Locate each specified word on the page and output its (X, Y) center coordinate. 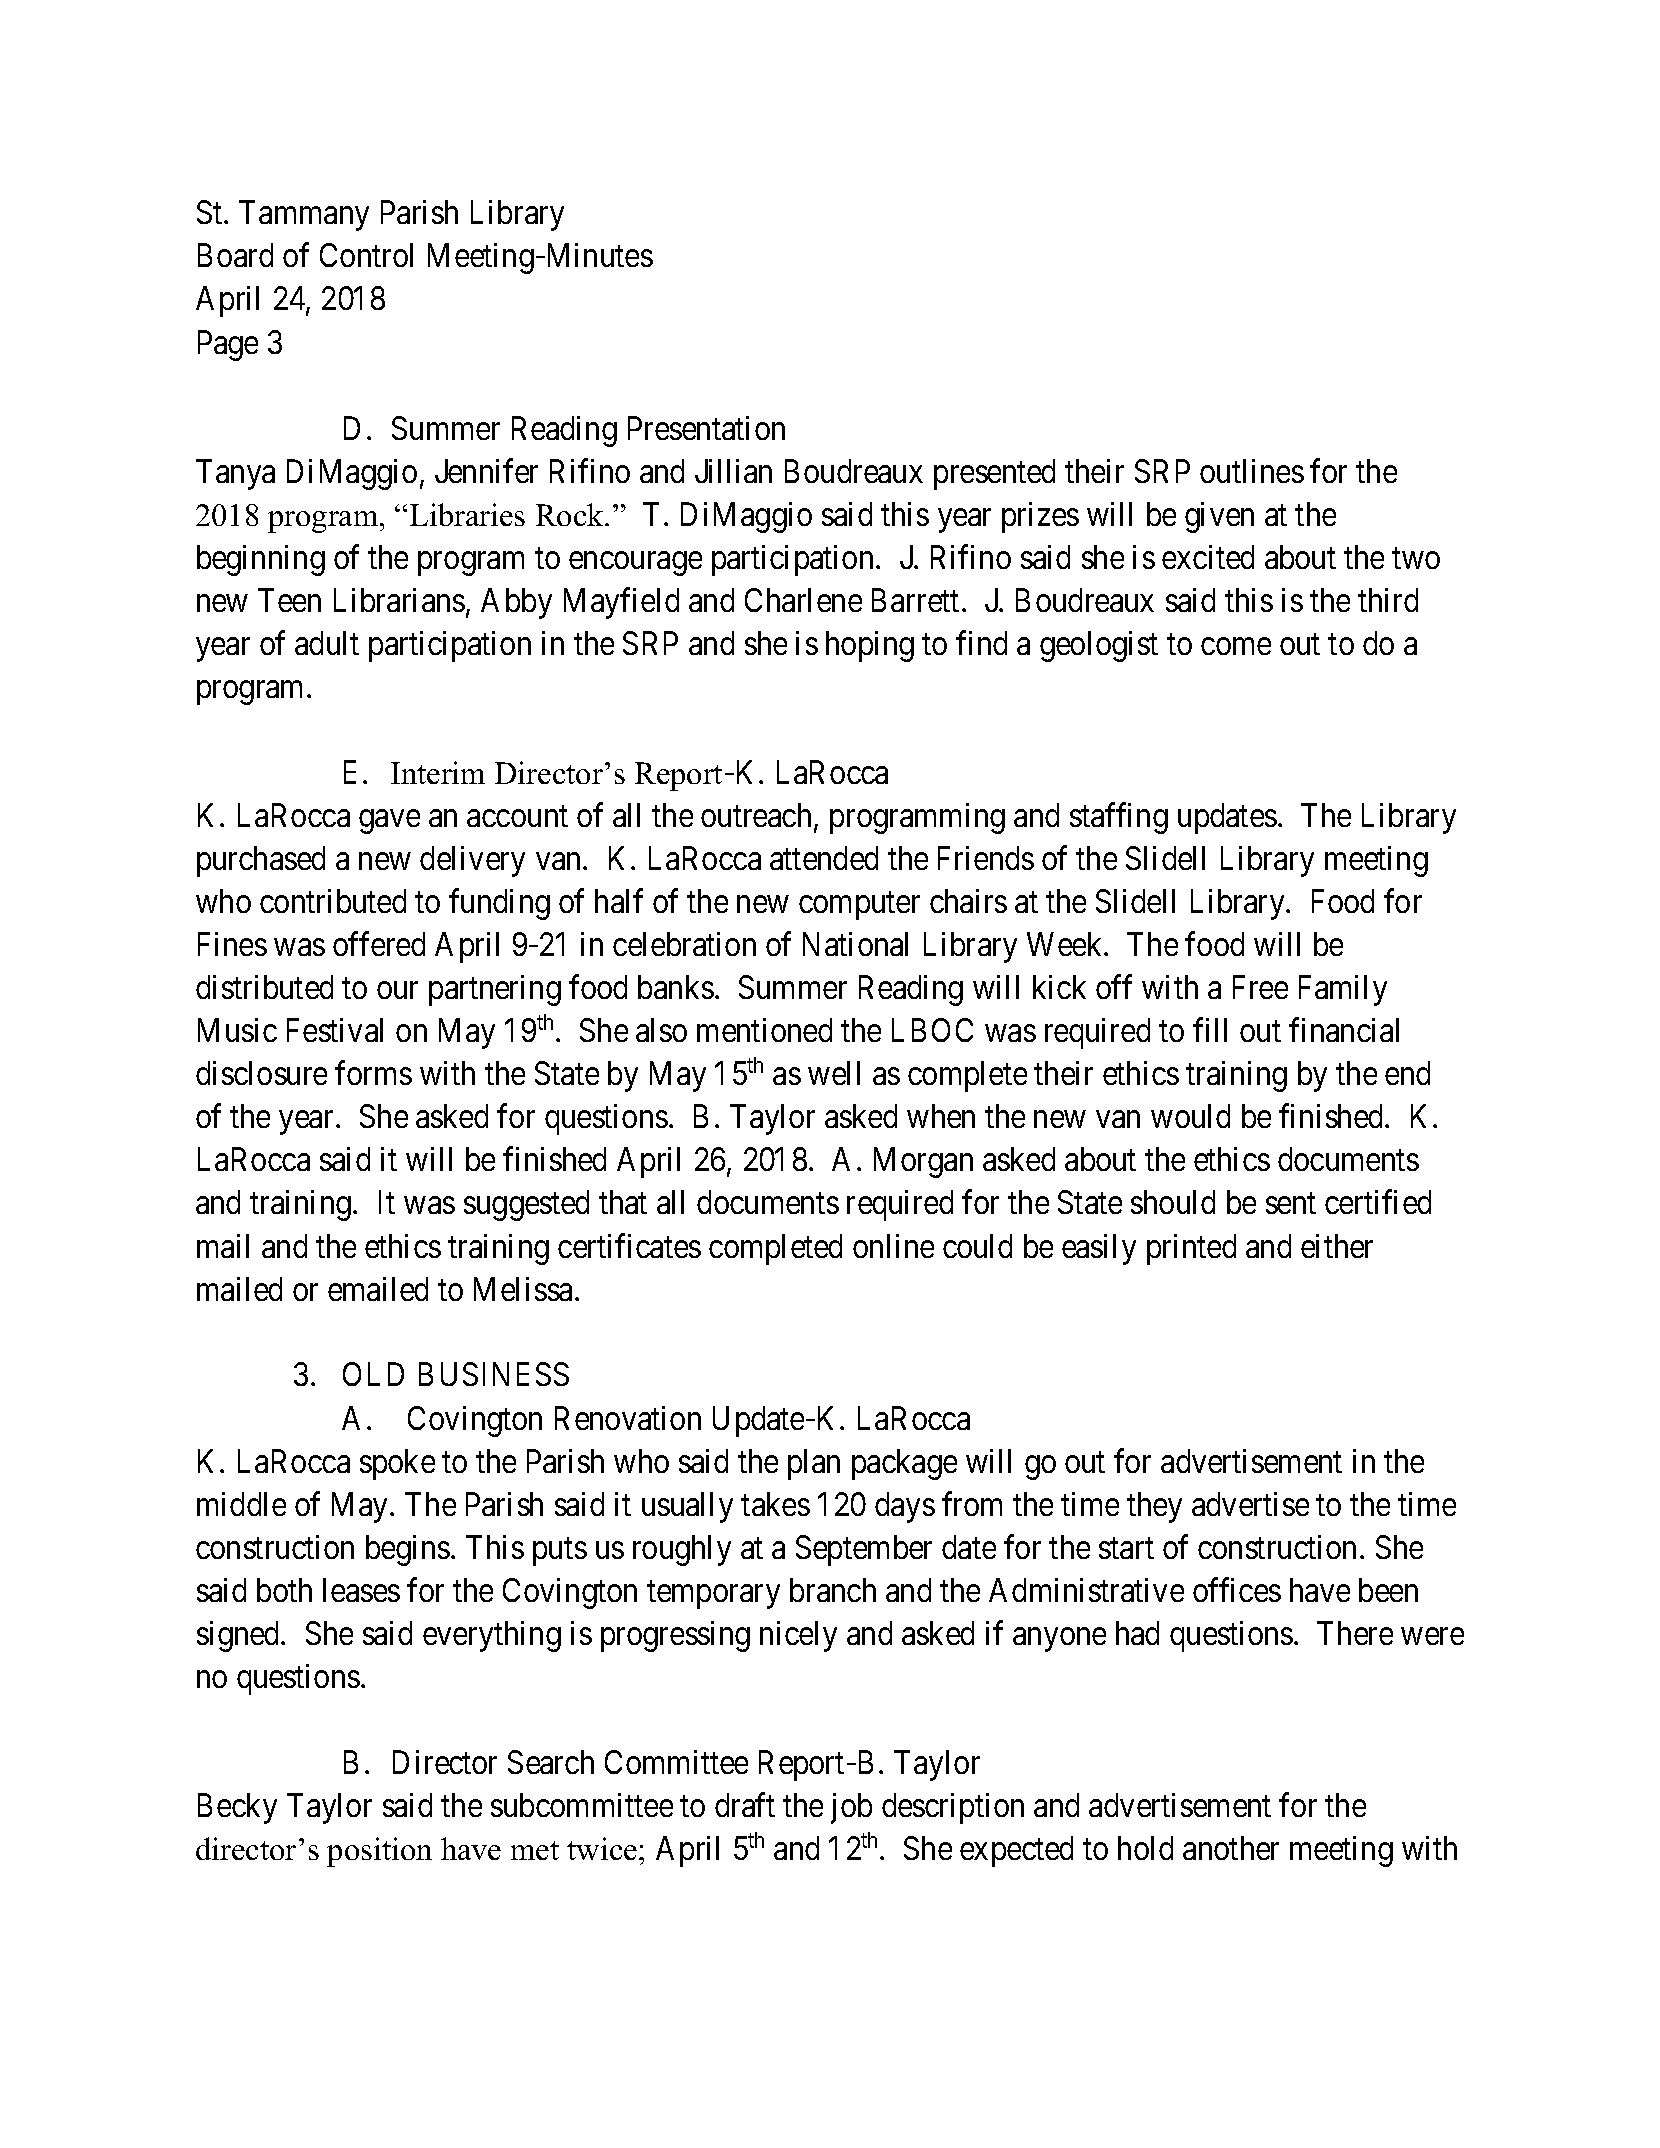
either (1337, 1246)
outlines (1252, 471)
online (893, 1246)
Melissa (525, 1289)
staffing (1119, 818)
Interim (438, 772)
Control (366, 255)
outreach (758, 816)
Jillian (733, 471)
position (379, 1852)
